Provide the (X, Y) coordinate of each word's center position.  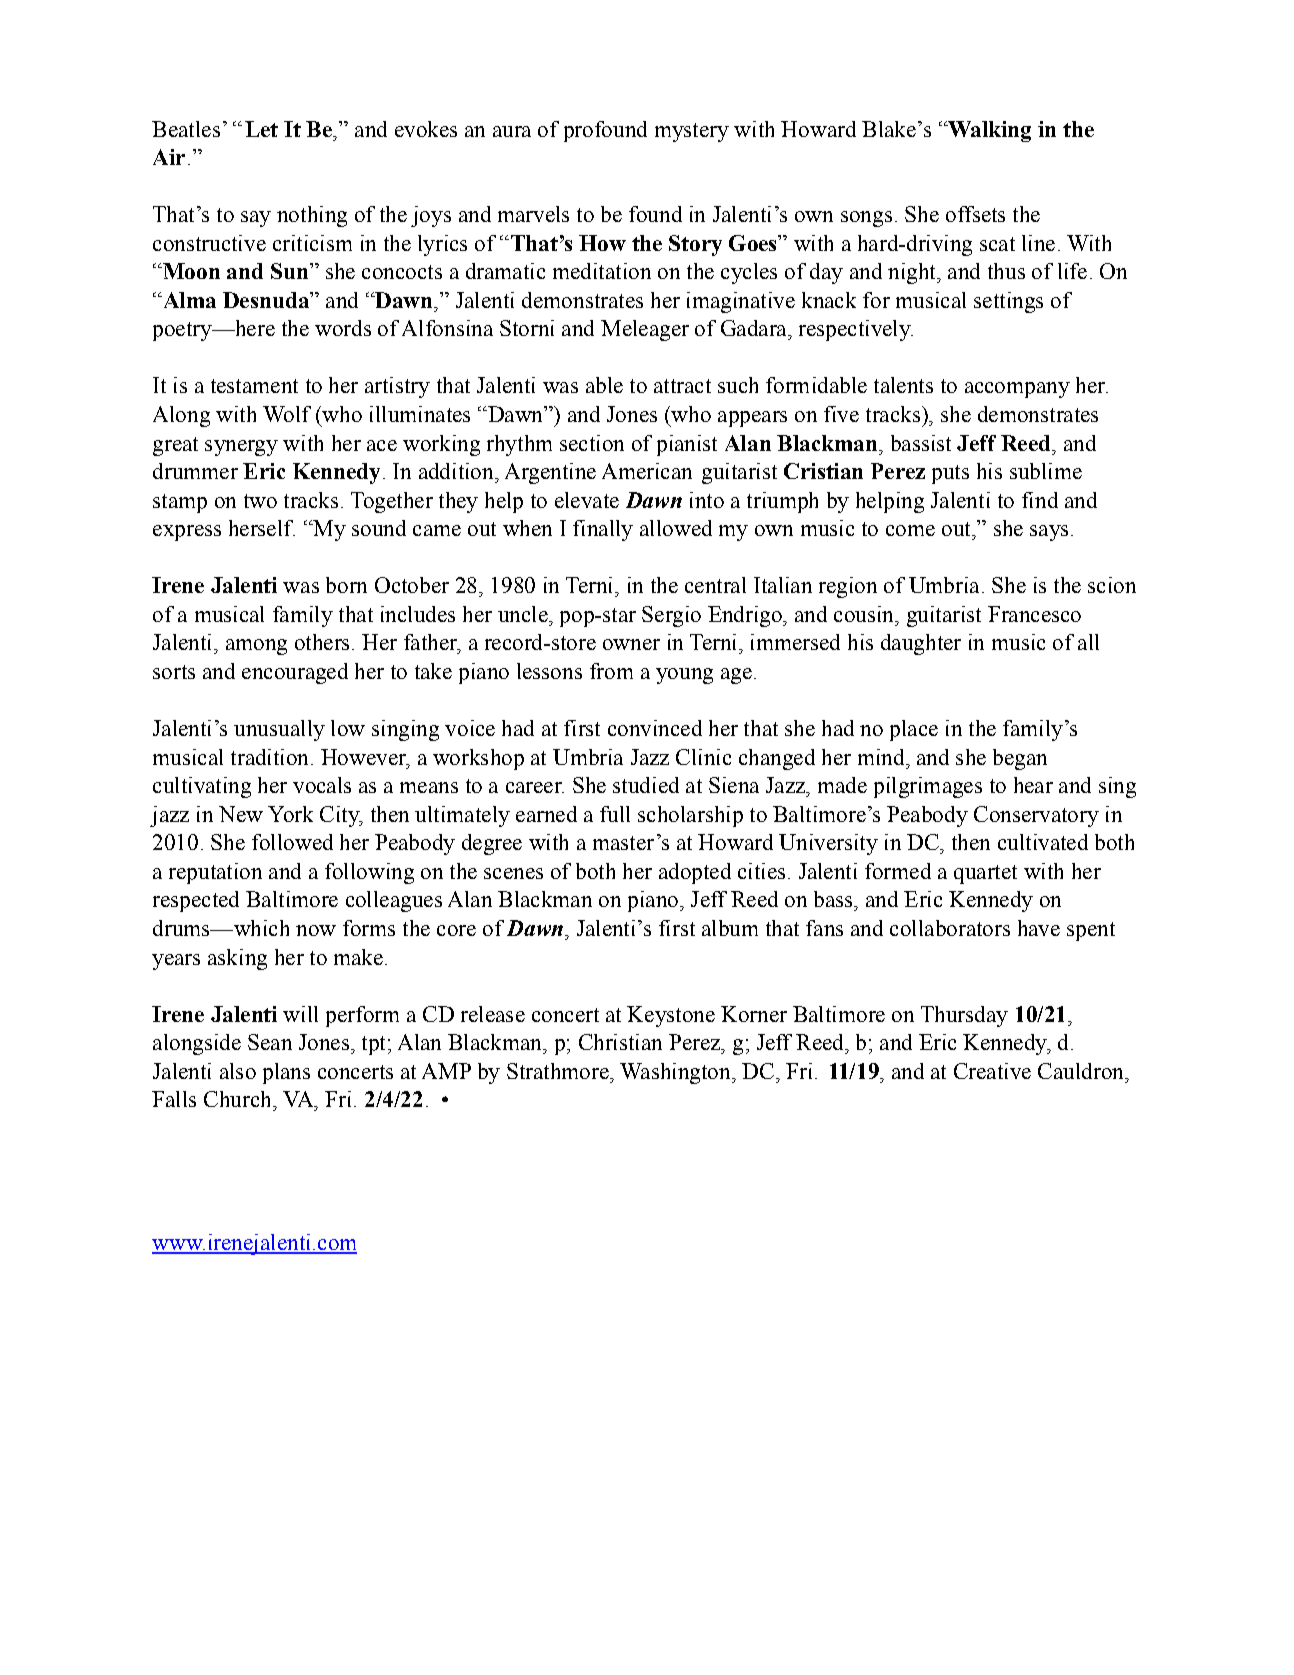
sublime (1046, 471)
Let (261, 129)
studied (646, 785)
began (1020, 759)
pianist (687, 445)
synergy (241, 448)
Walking (988, 131)
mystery (692, 132)
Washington (676, 1073)
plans (286, 1073)
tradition (269, 757)
